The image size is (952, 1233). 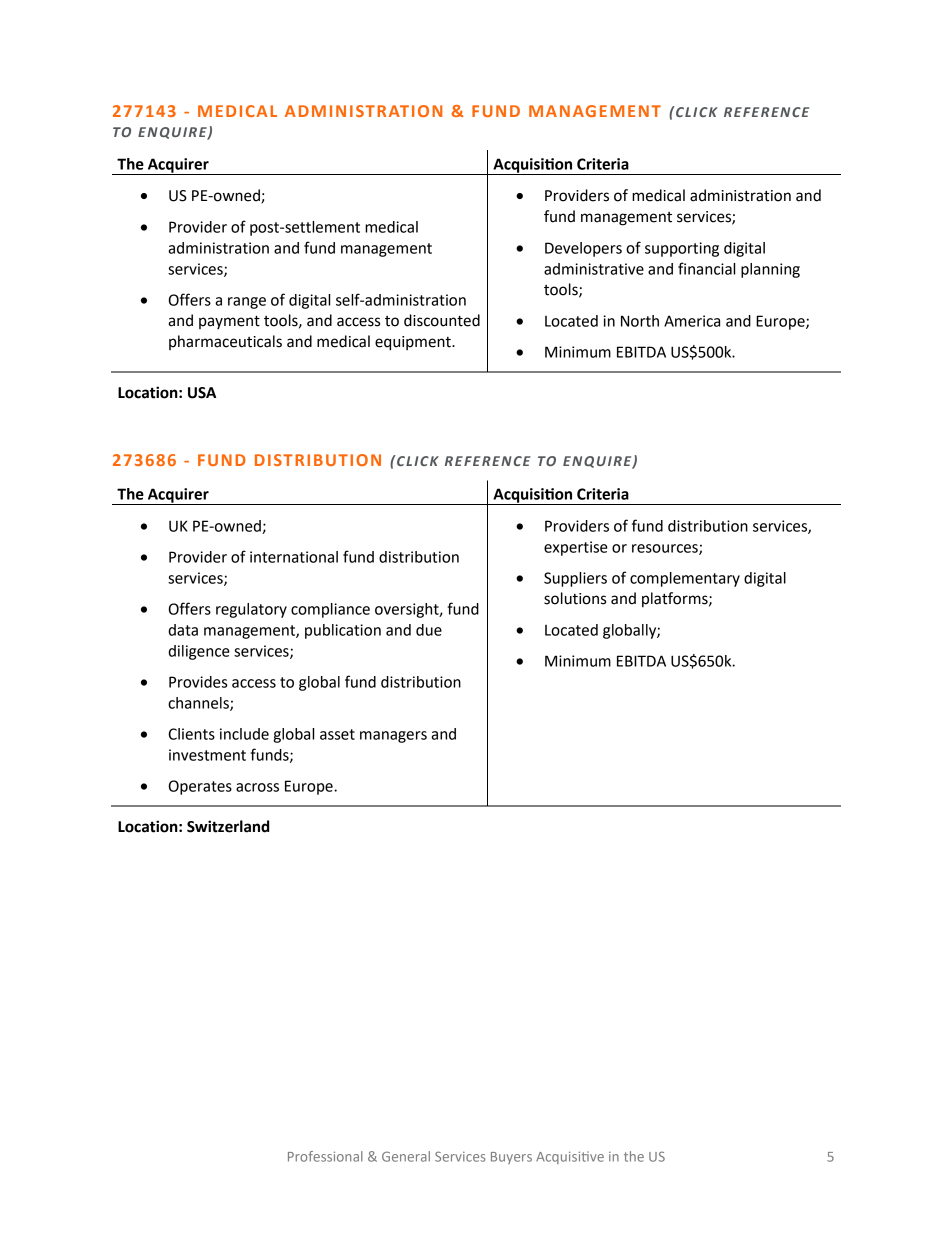 What do you see at coordinates (294, 557) in the screenshot?
I see `international` at bounding box center [294, 557].
